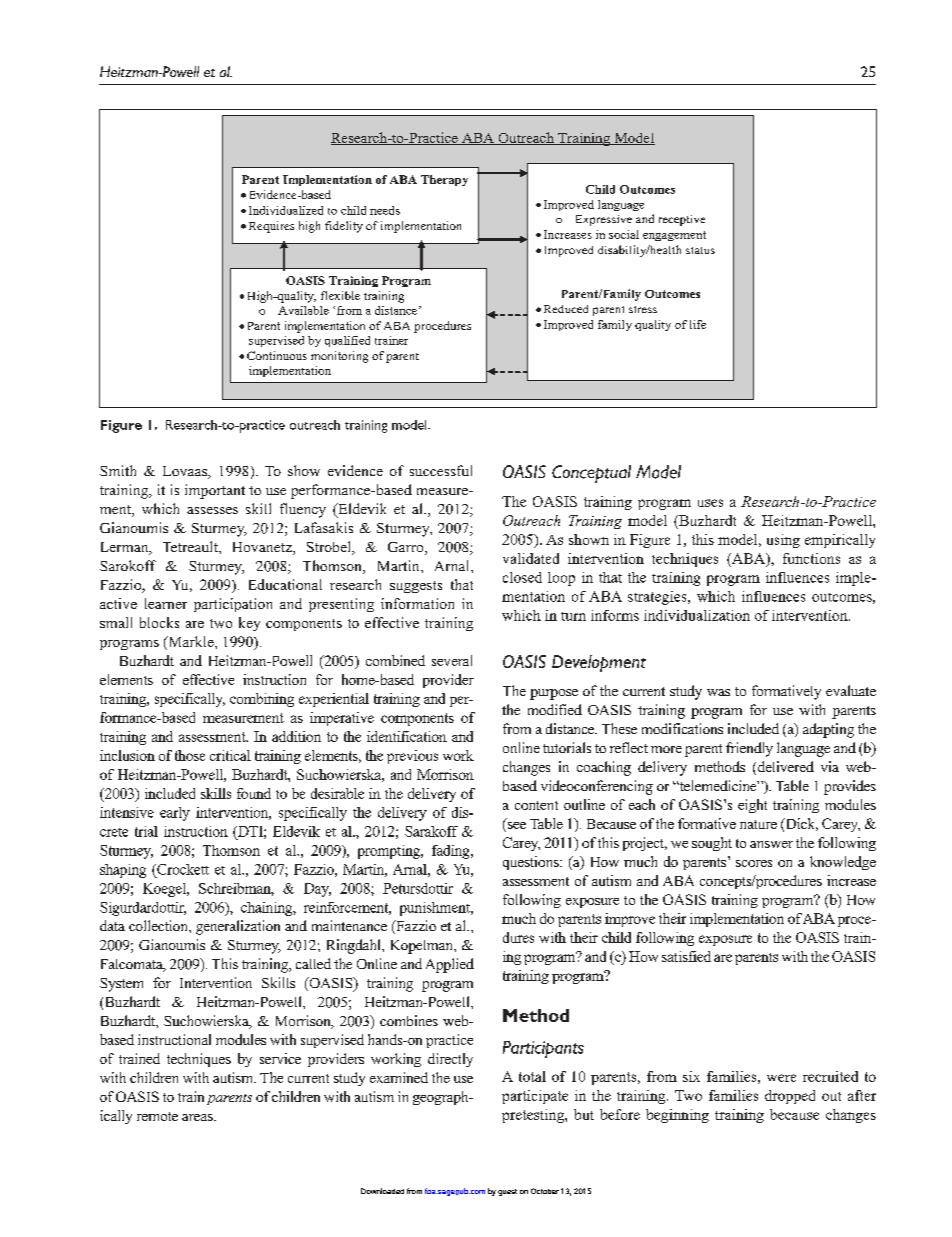 The width and height of the screenshot is (952, 1237). I want to click on areas, so click(198, 1117).
